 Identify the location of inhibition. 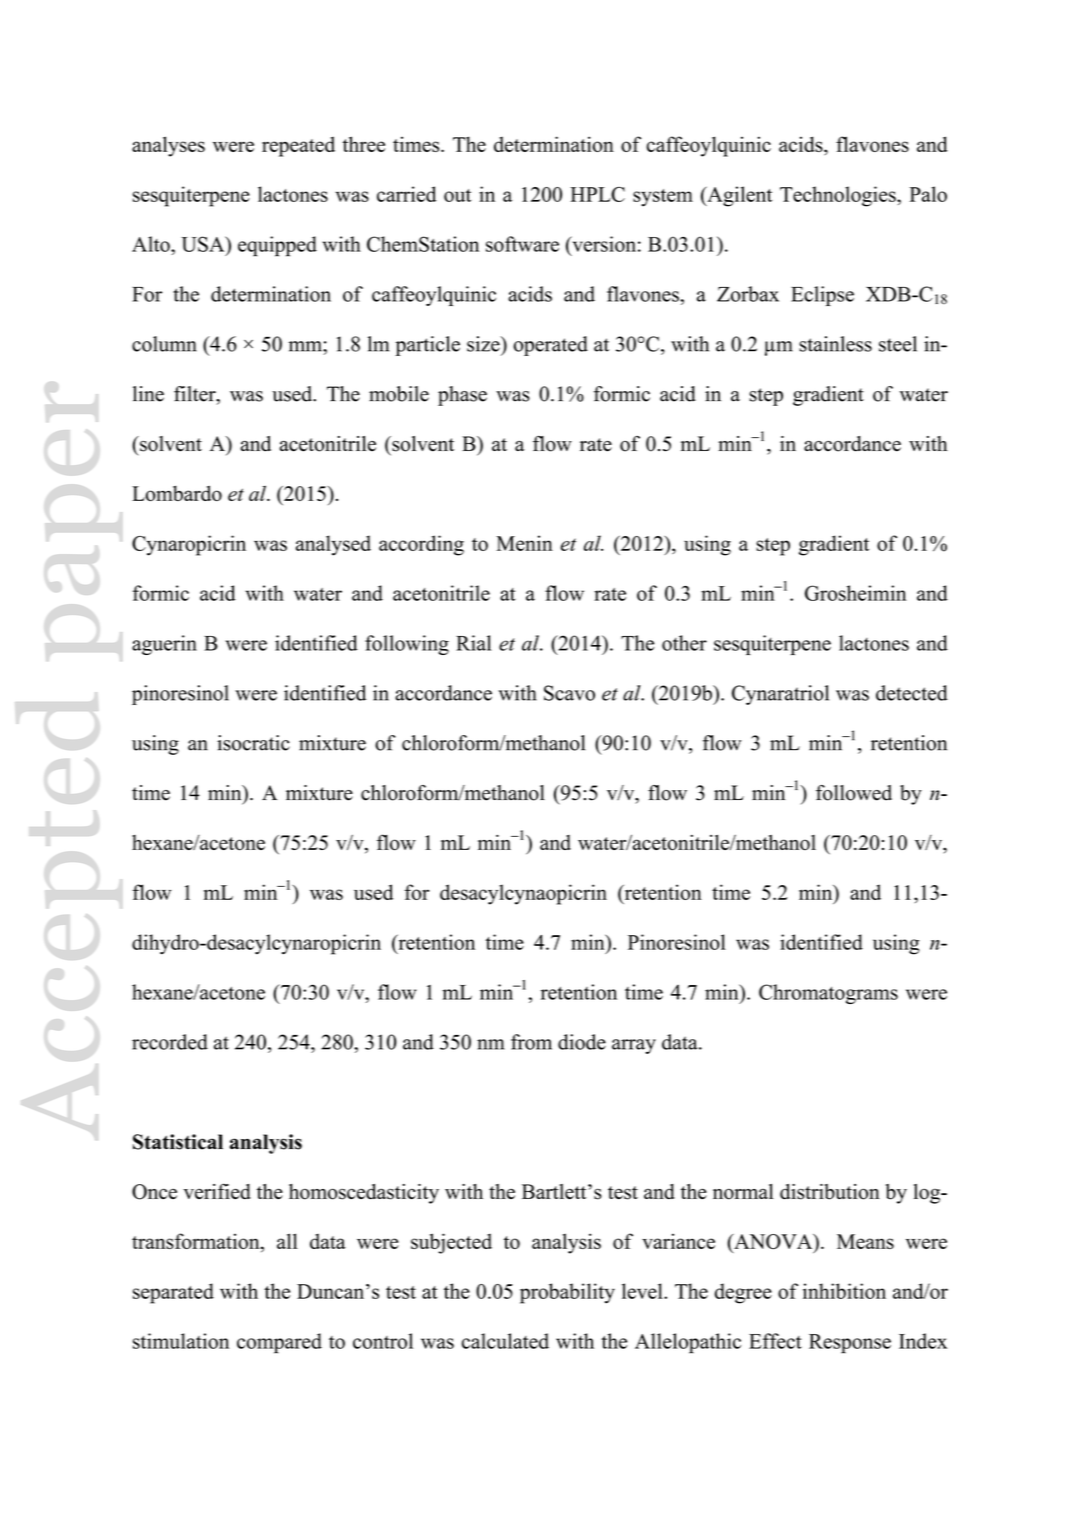
(844, 1291).
